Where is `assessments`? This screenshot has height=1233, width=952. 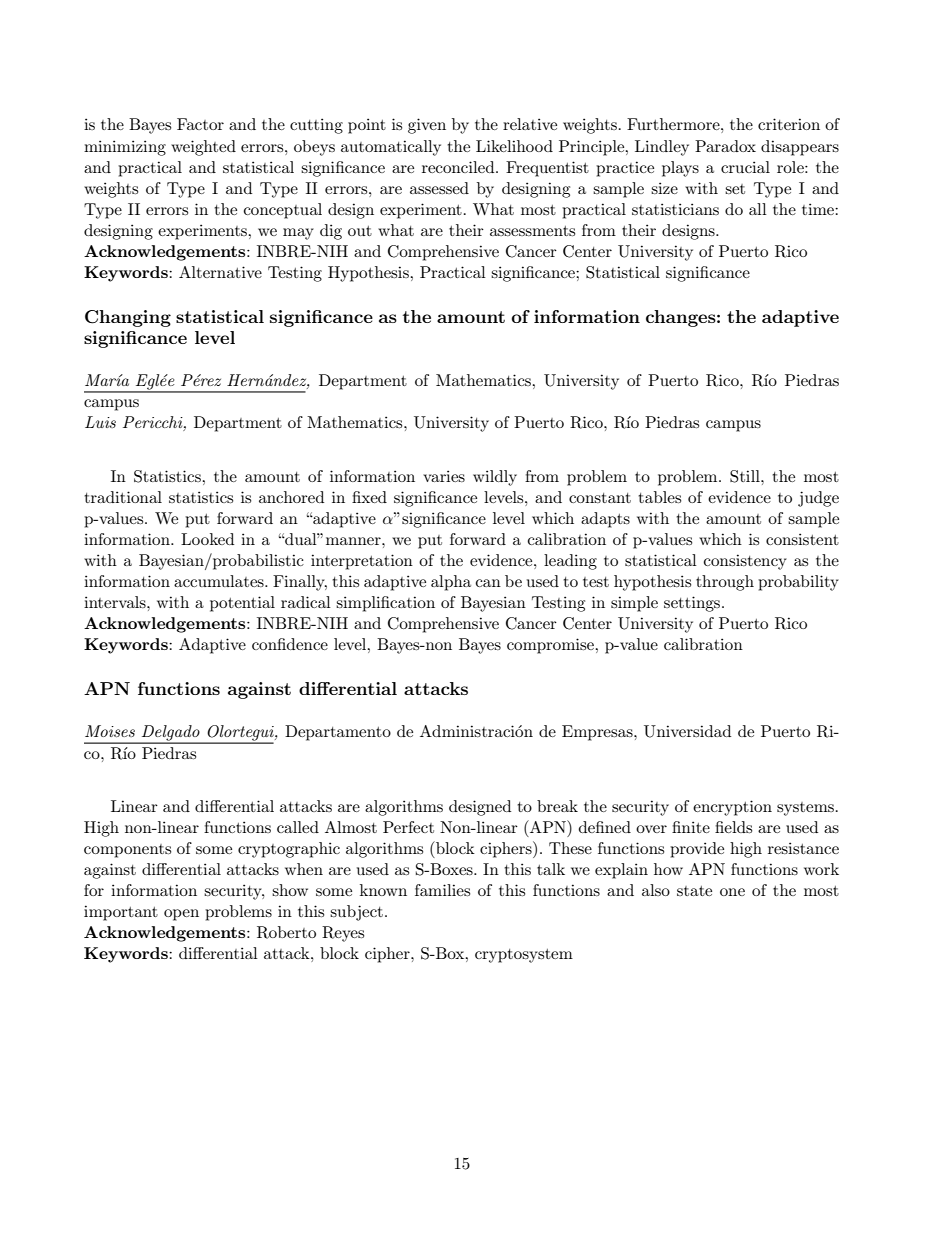
assessments is located at coordinates (532, 231).
